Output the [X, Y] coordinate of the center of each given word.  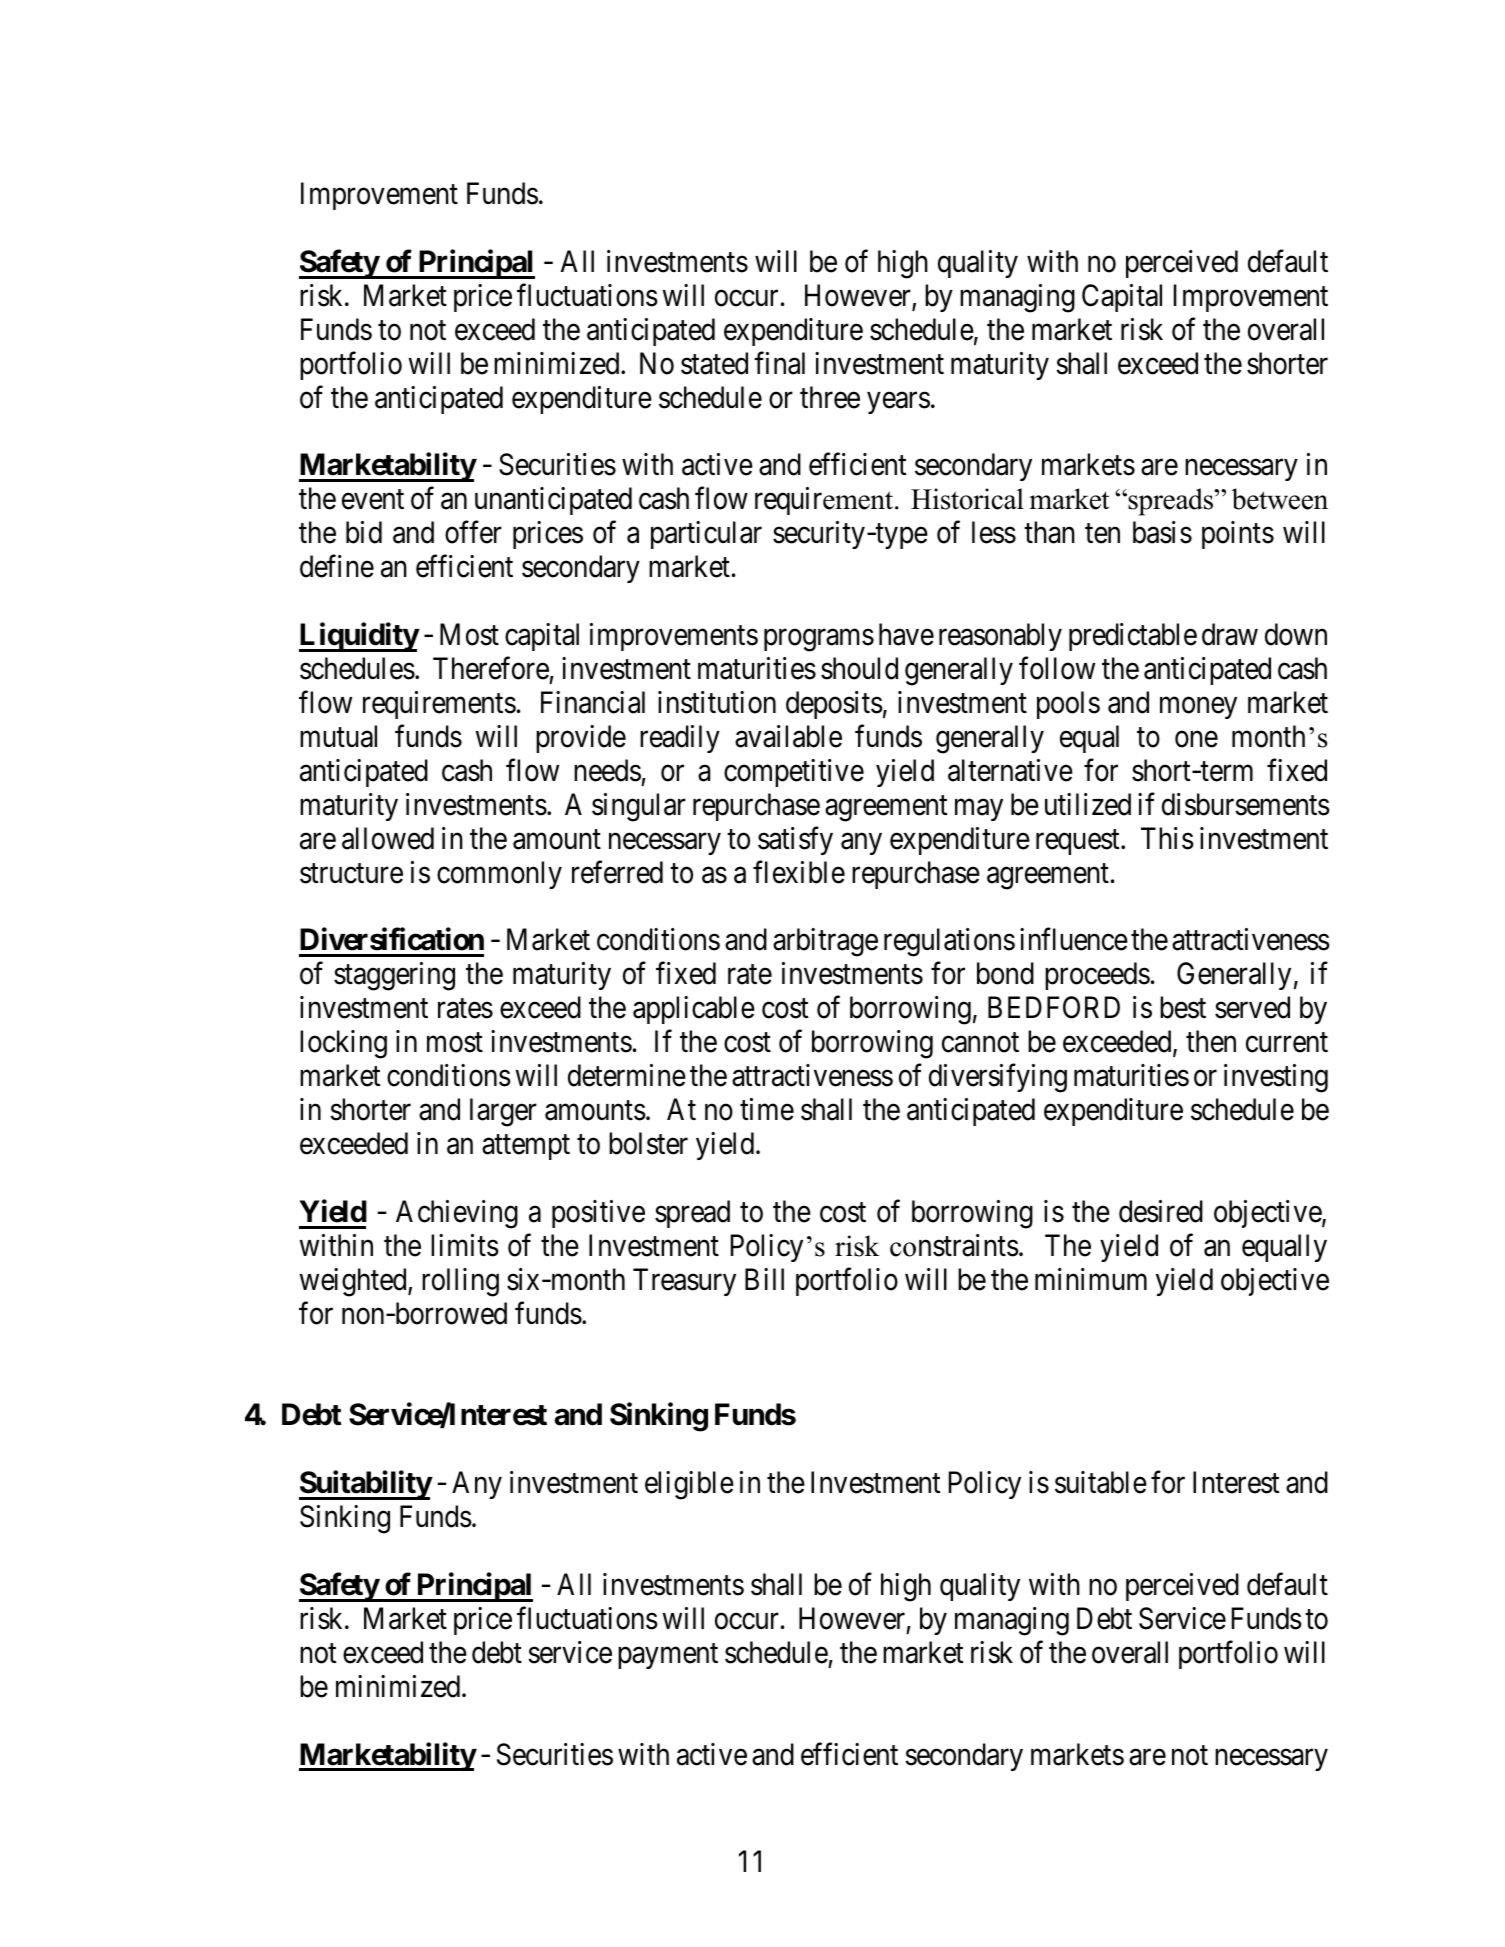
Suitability [365, 1485]
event [373, 500]
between [1280, 499]
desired [1161, 1211]
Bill [764, 1279]
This [1167, 838]
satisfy [795, 841]
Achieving [457, 1214]
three [830, 397]
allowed [388, 838]
